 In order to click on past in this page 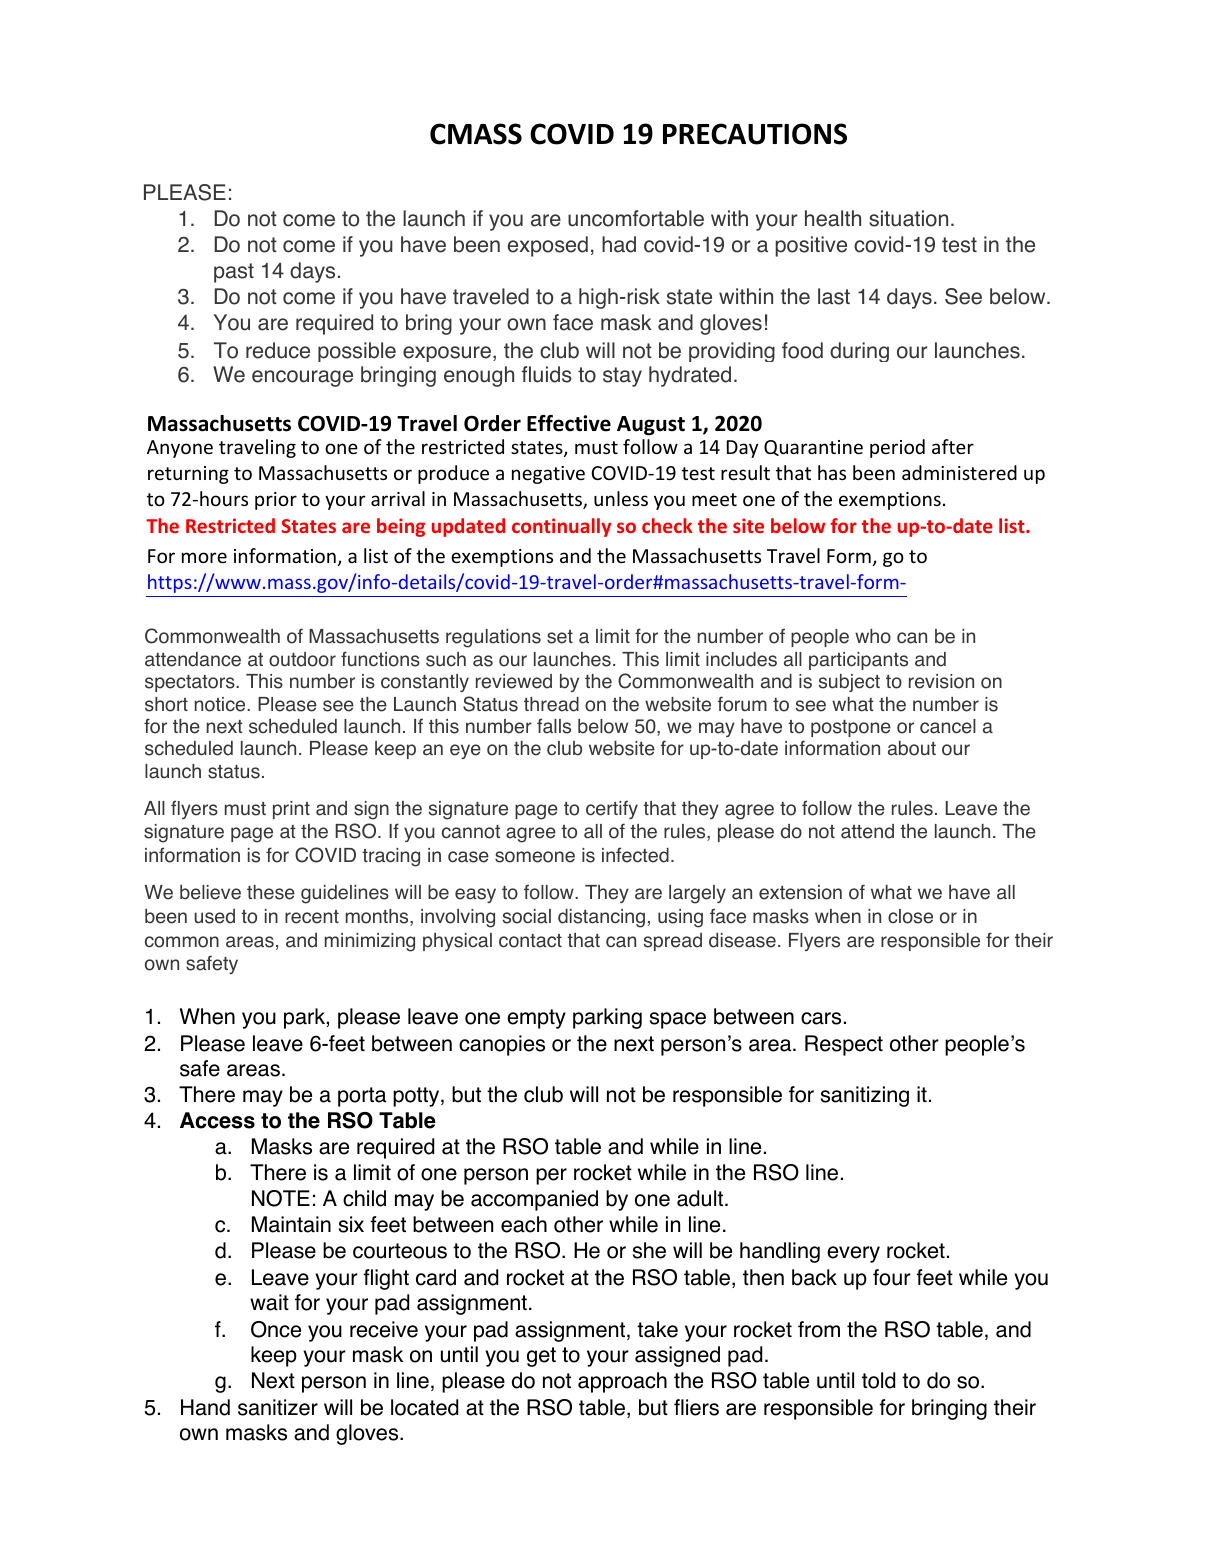, I will do `click(234, 273)`.
